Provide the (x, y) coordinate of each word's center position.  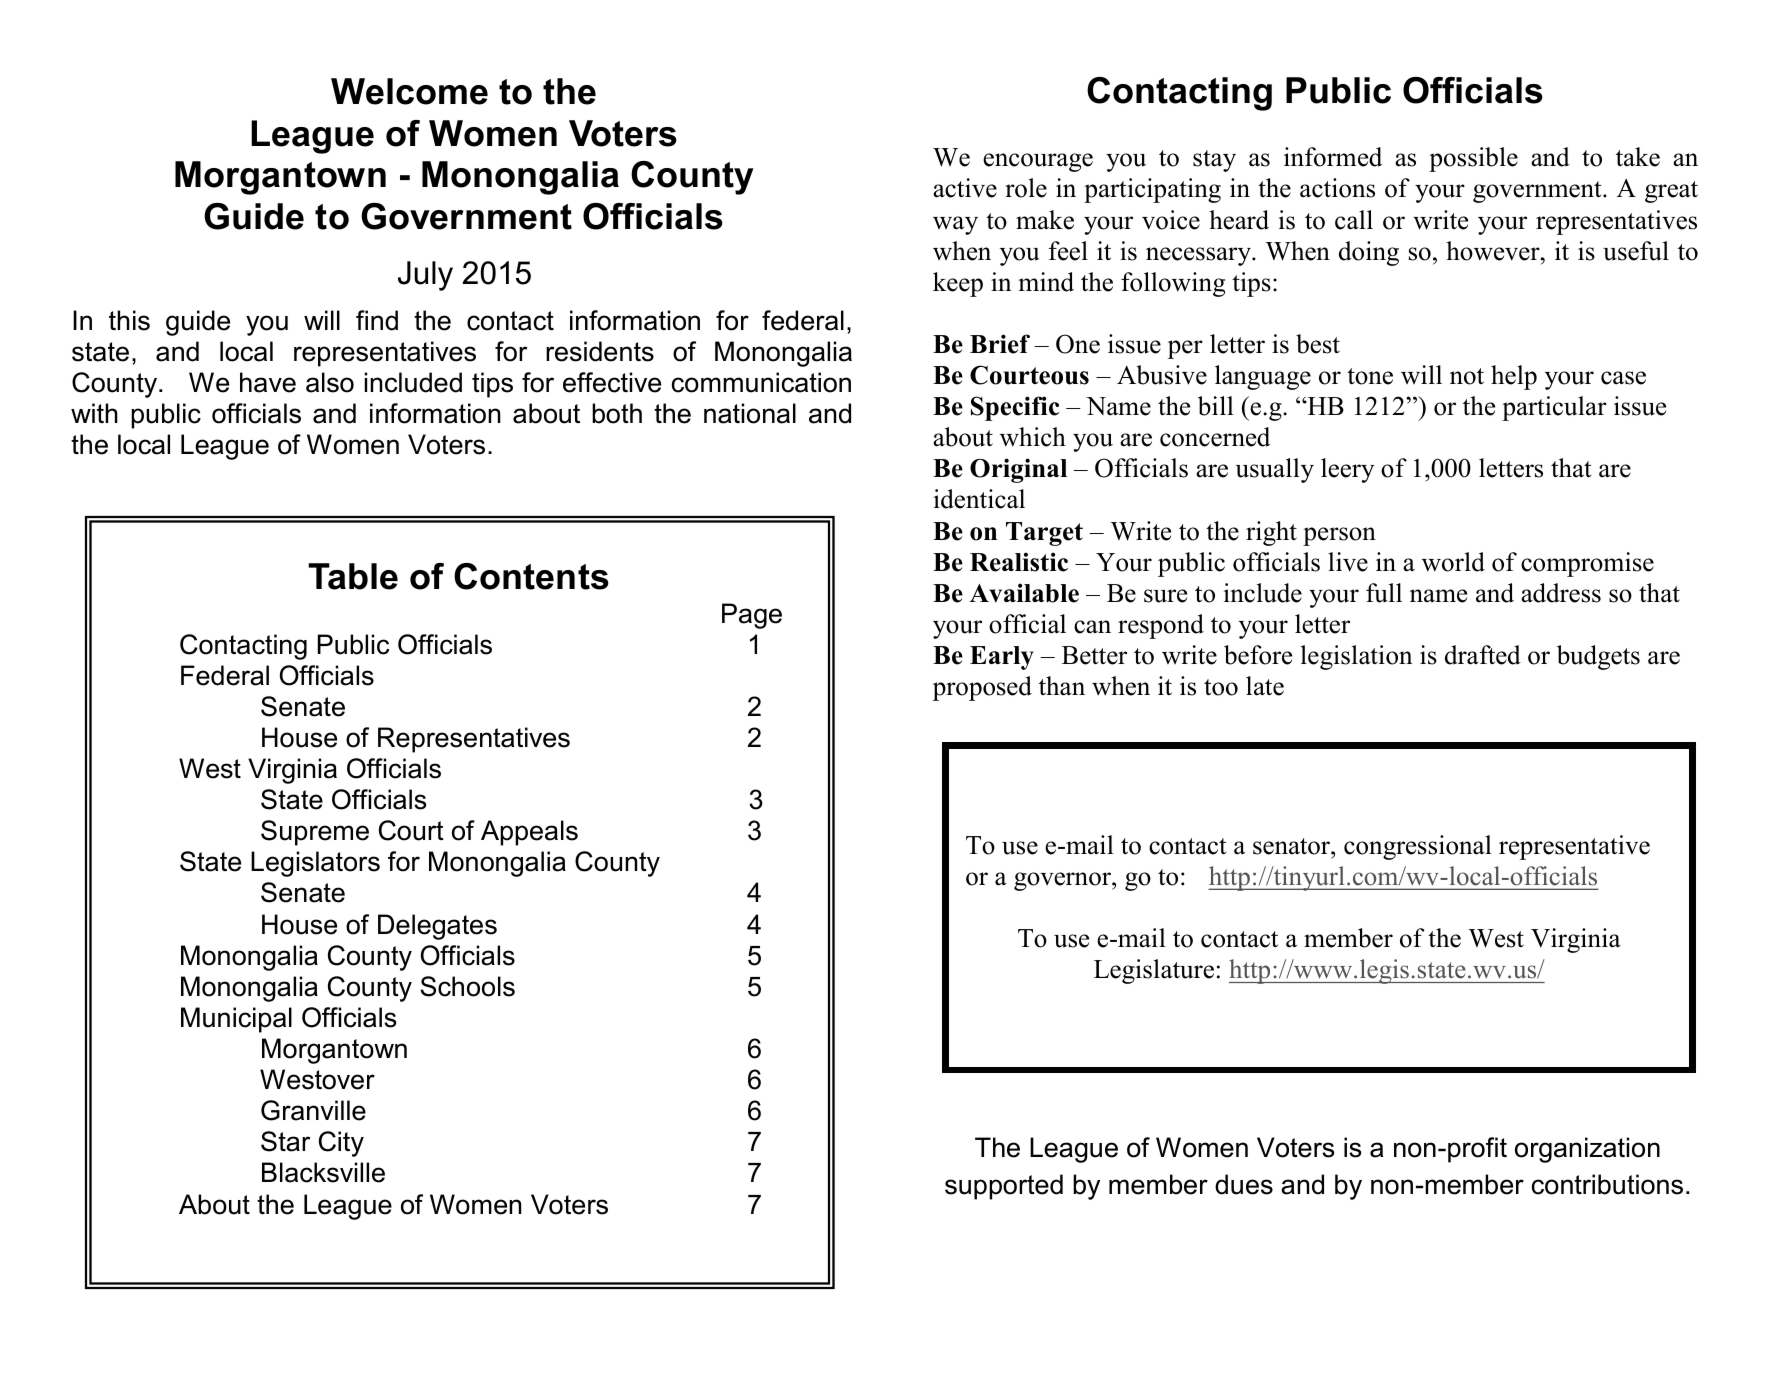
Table (353, 576)
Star (285, 1141)
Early (1002, 658)
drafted (1483, 655)
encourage (1038, 162)
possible (1473, 159)
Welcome (409, 91)
